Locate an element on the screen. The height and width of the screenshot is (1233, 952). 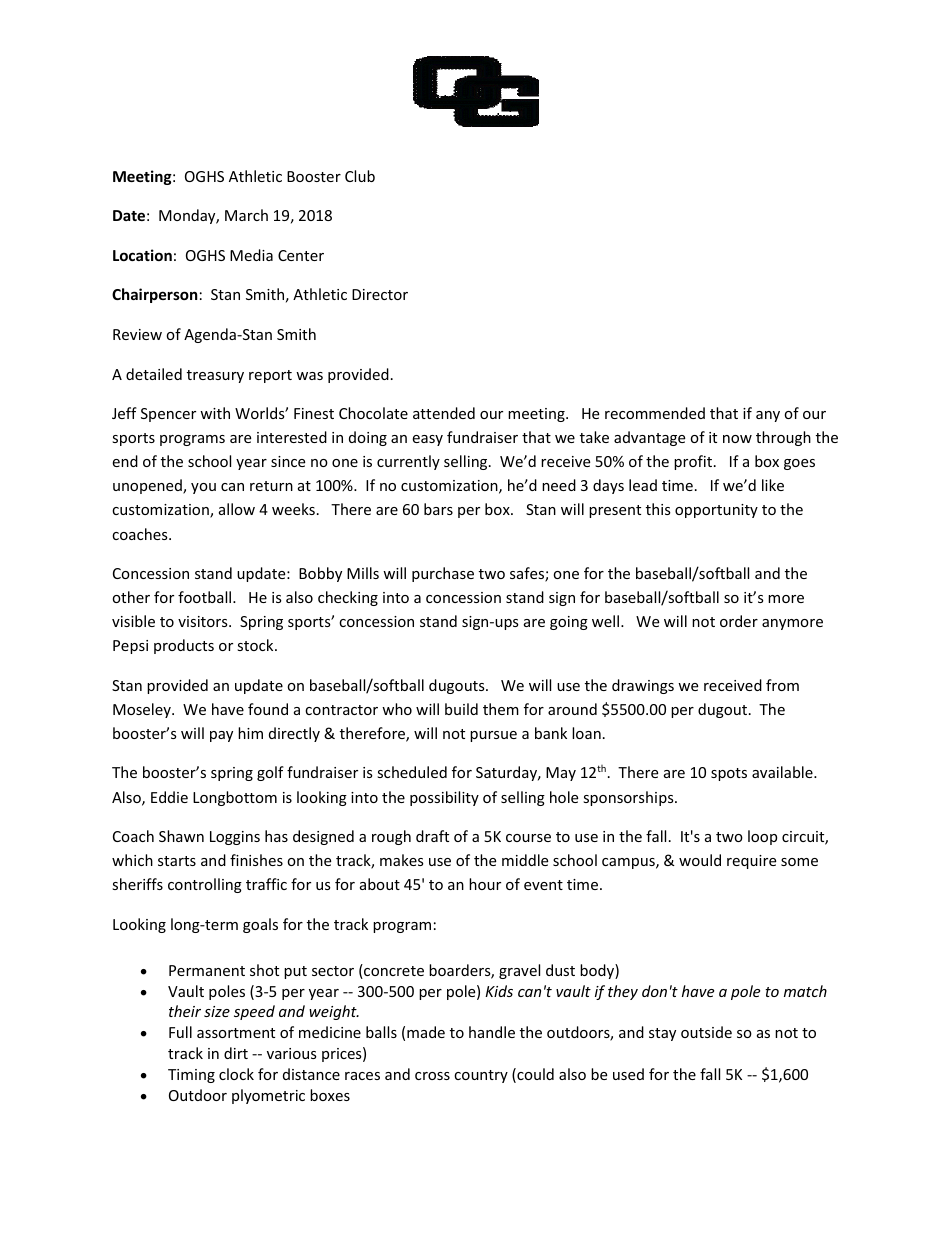
Timing is located at coordinates (191, 1076).
